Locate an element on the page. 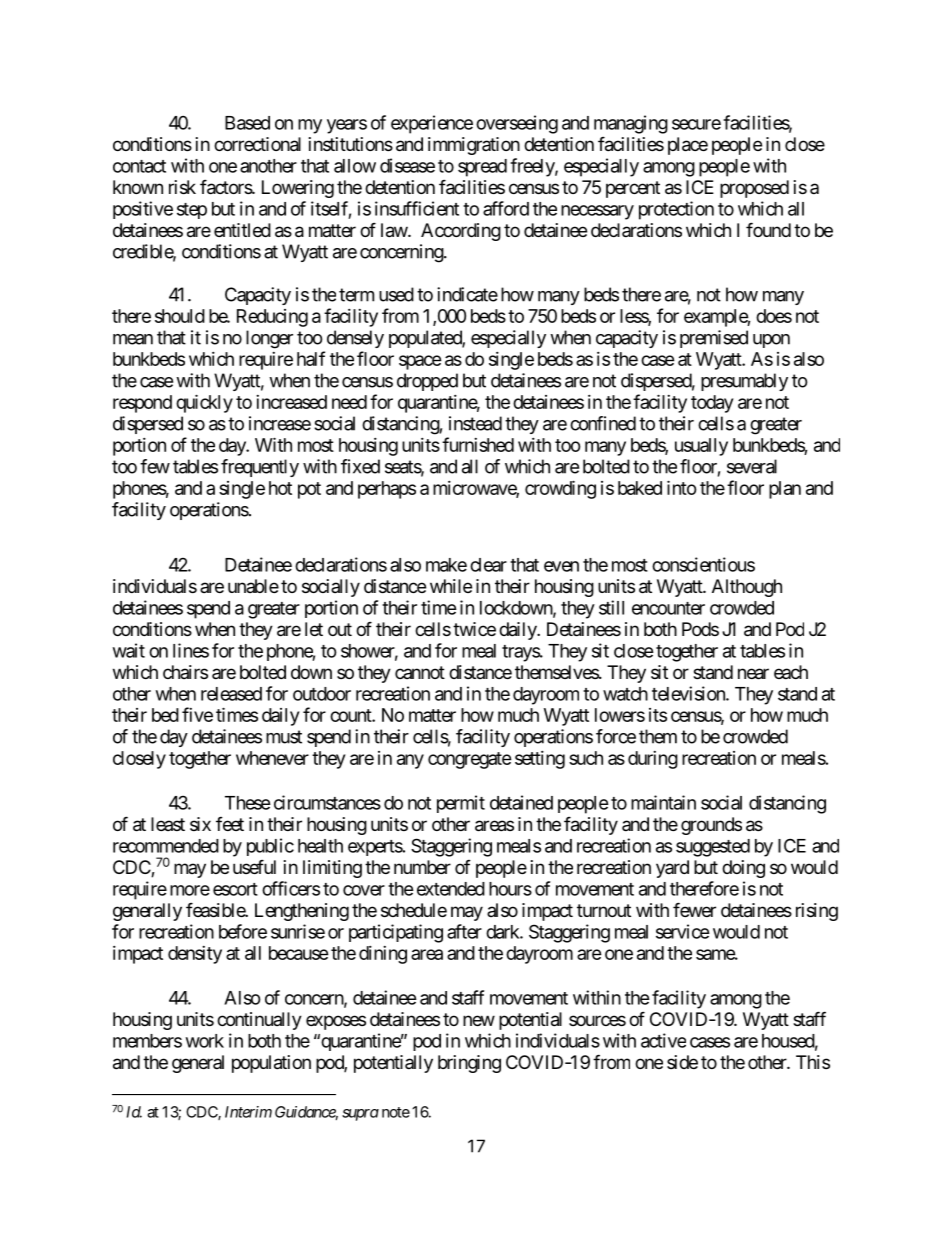 Image resolution: width=952 pixels, height=1233 pixels. proposed is located at coordinates (754, 189).
